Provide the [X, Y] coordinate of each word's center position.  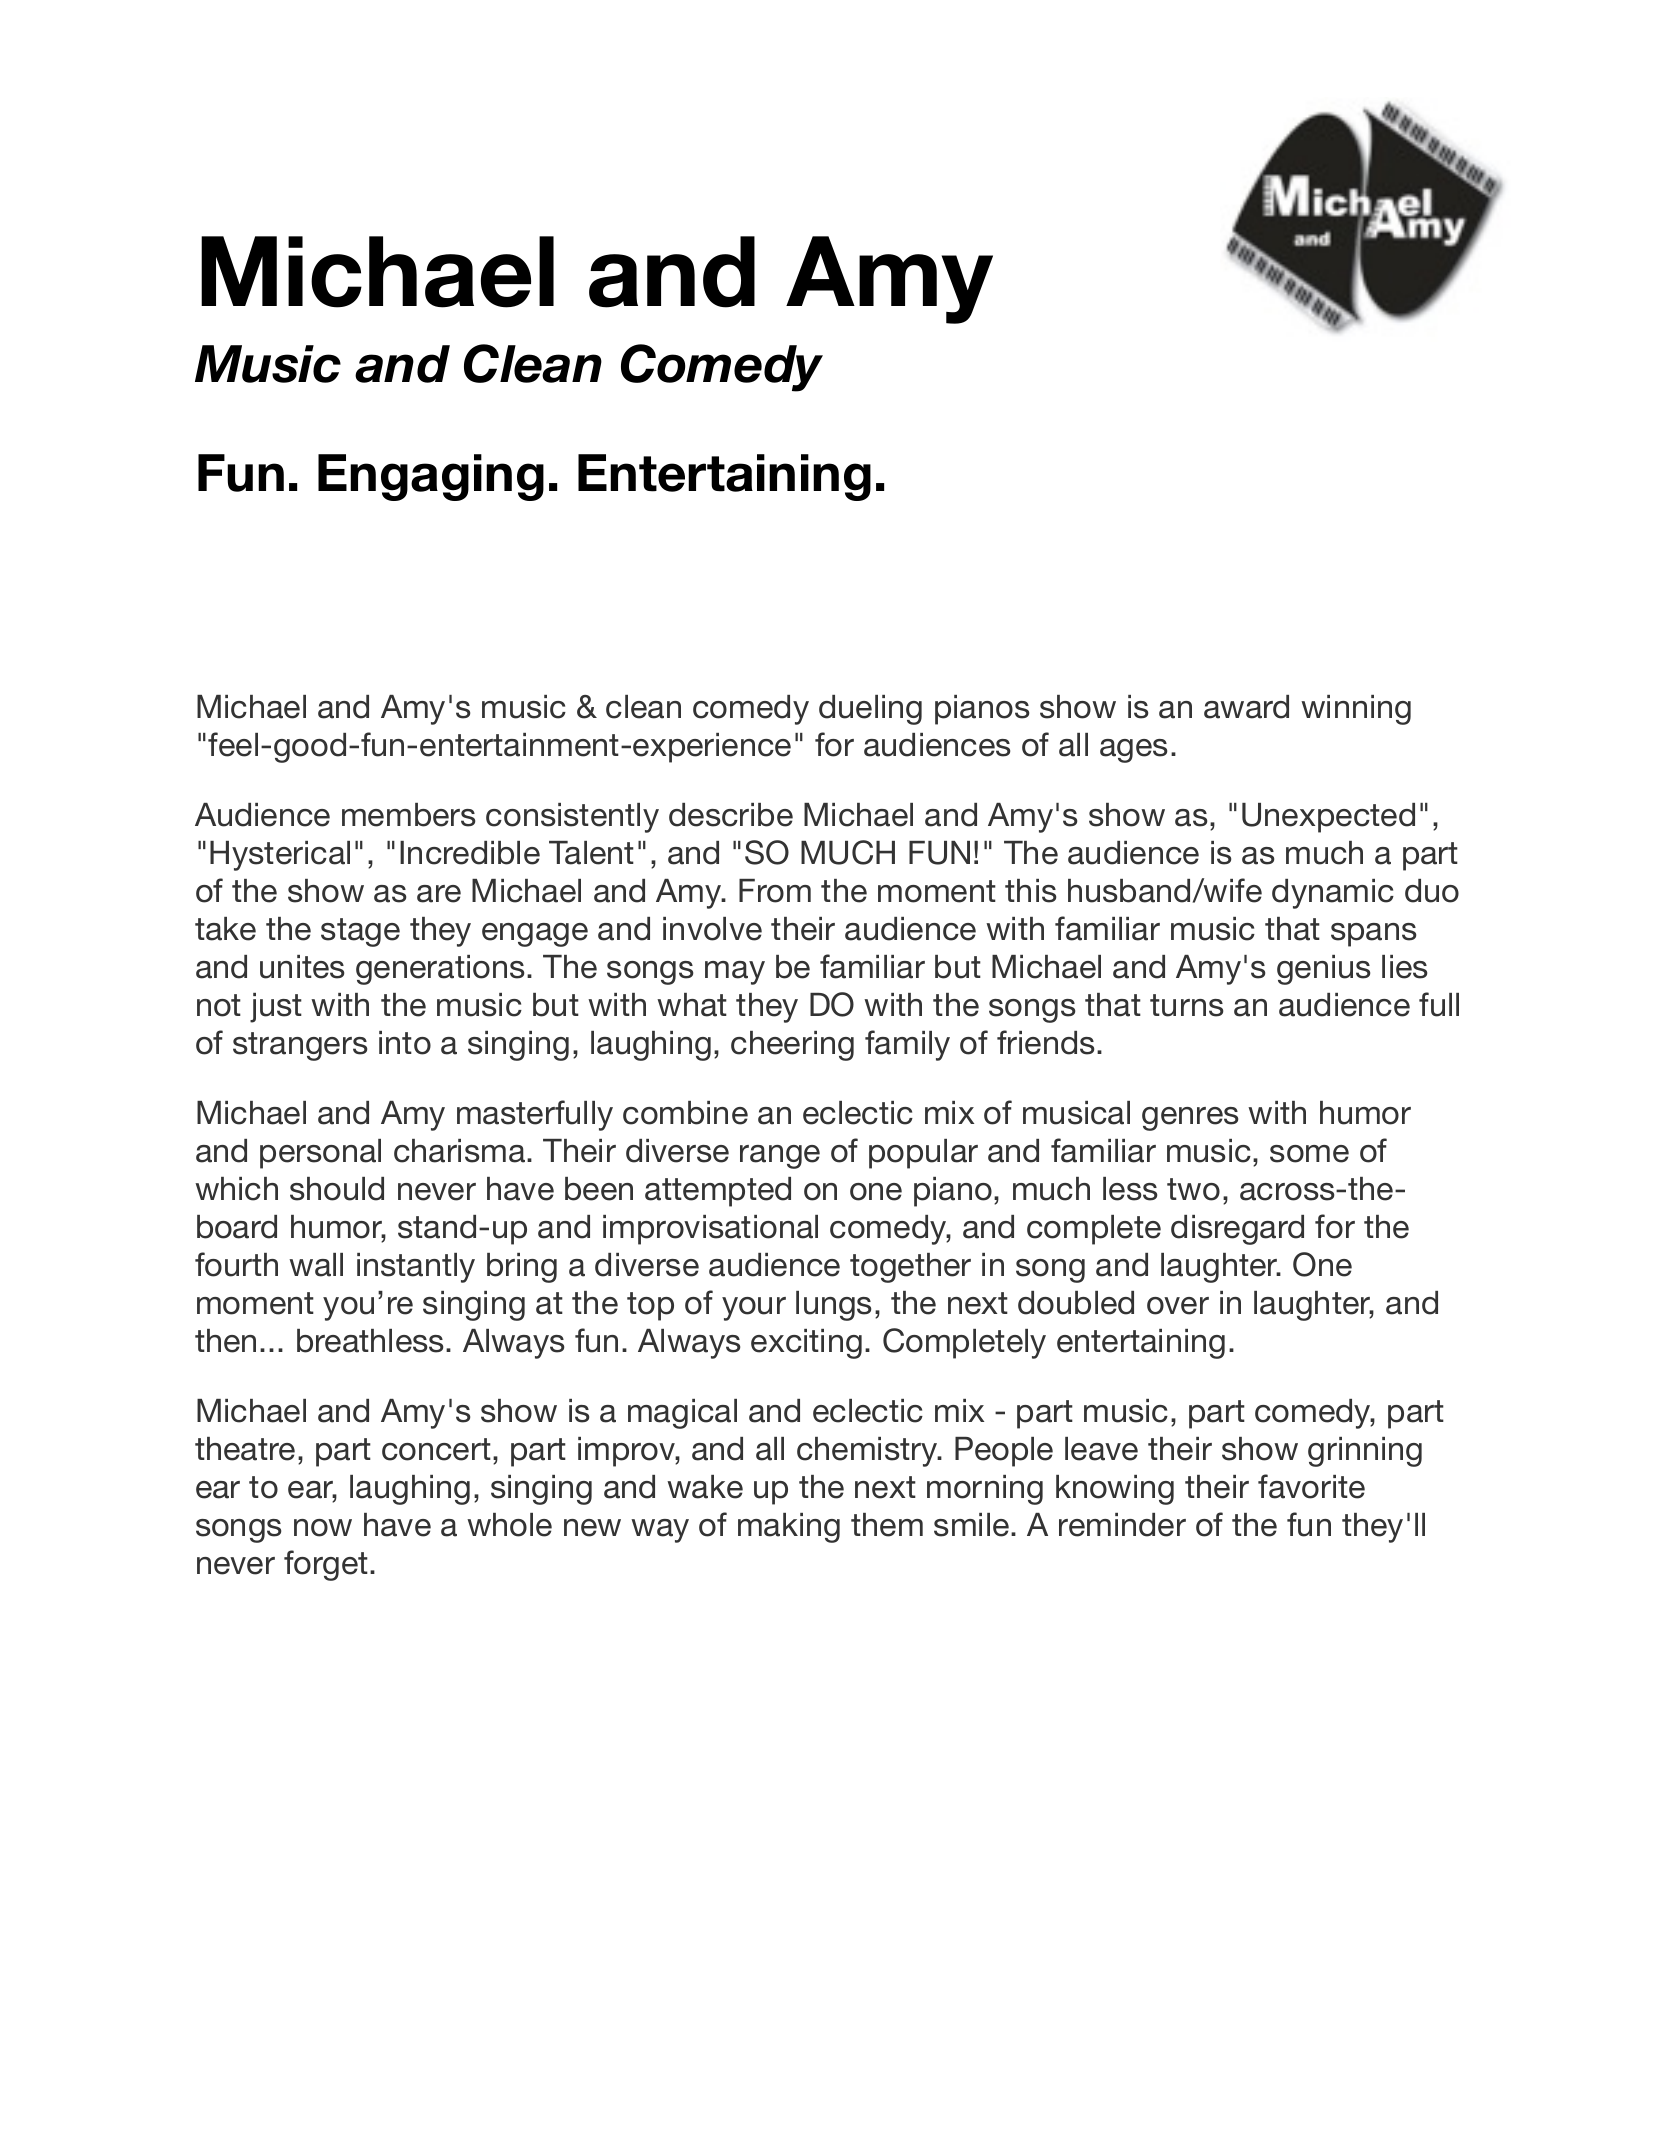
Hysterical [280, 856]
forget [326, 1565]
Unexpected [1328, 818]
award [1246, 707]
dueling [870, 710]
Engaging [431, 477]
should [337, 1189]
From [775, 891]
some [1309, 1154]
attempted [718, 1192]
